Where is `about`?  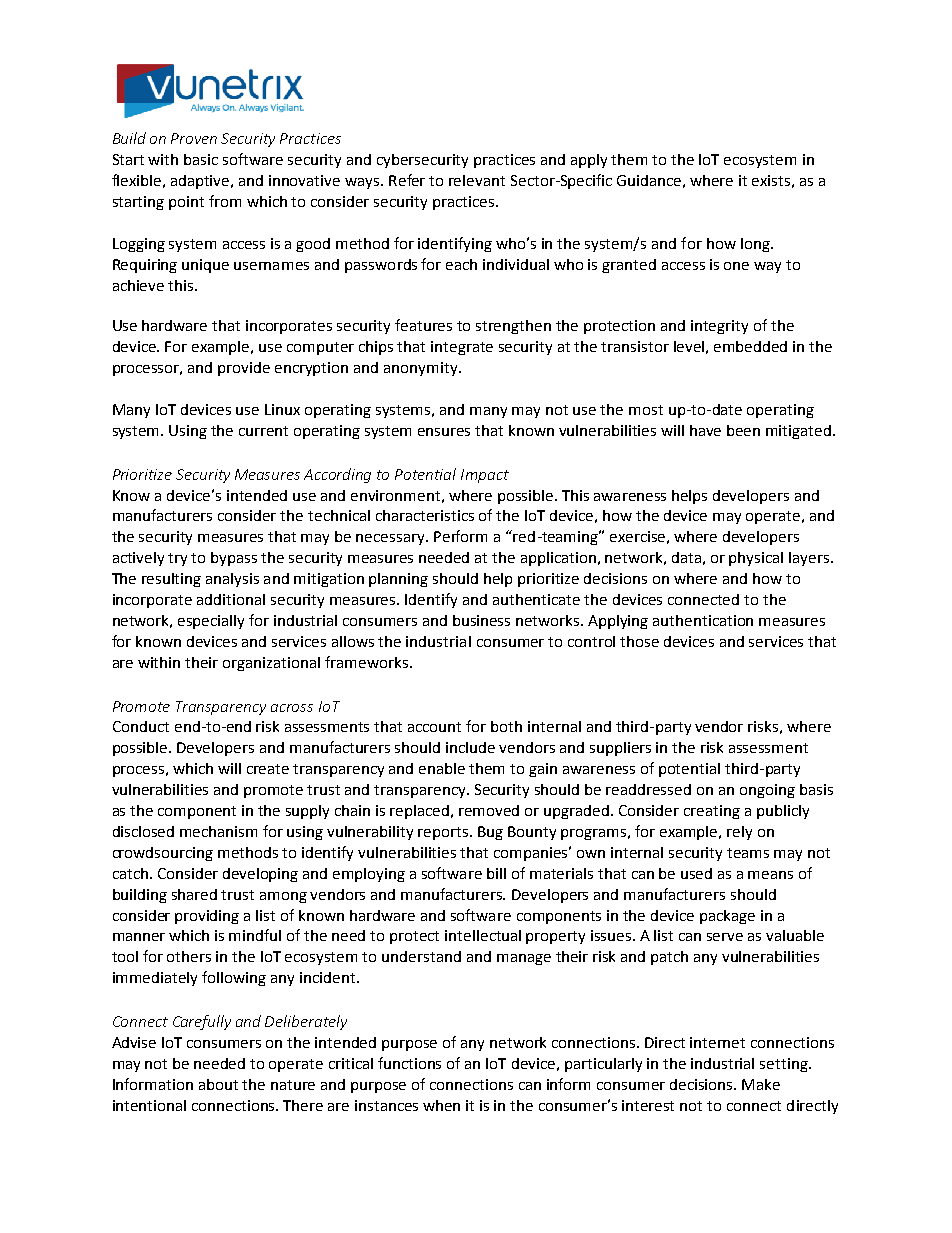 about is located at coordinates (218, 1084).
